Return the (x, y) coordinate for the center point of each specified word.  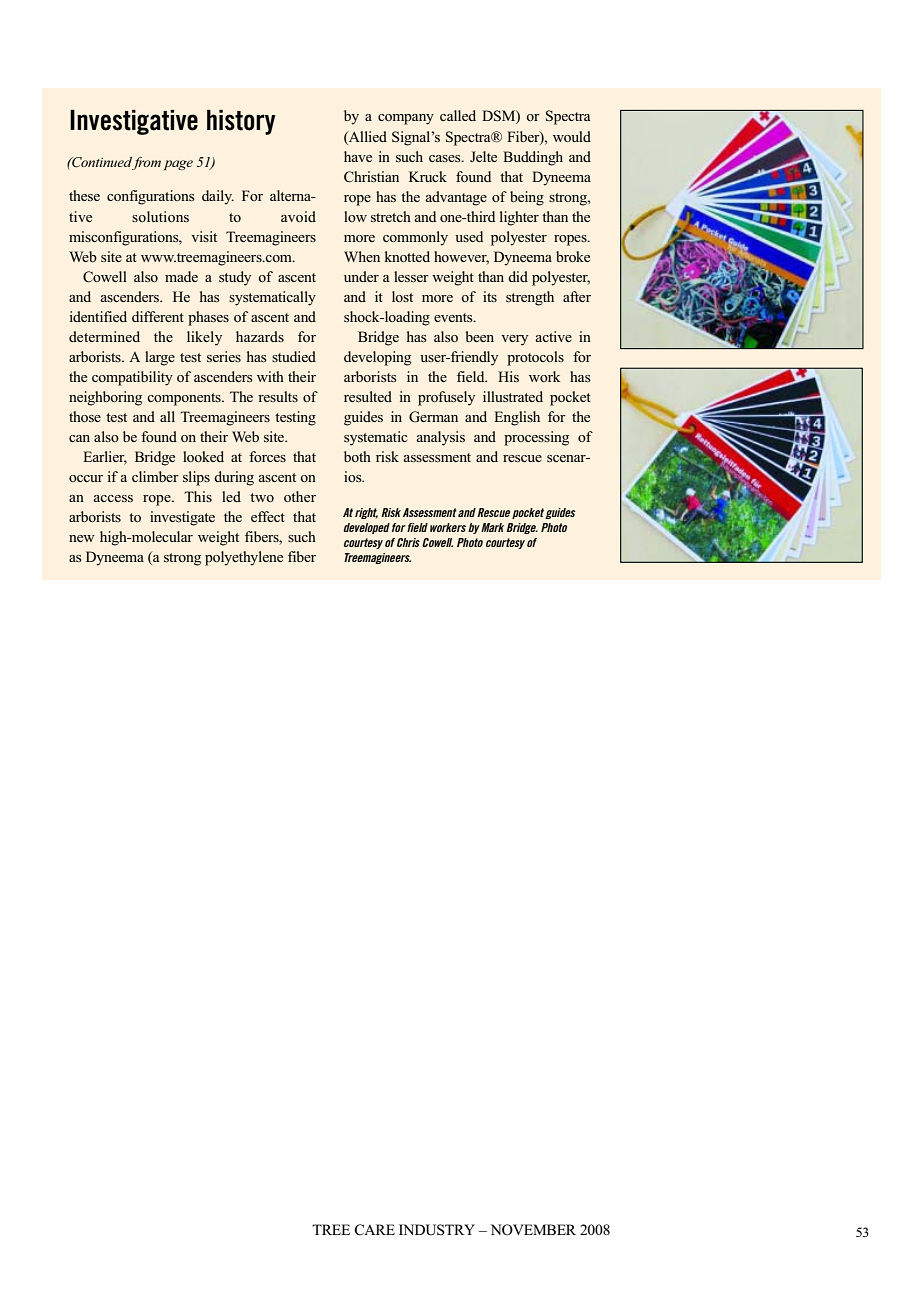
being (527, 198)
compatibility (132, 378)
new (82, 538)
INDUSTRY (437, 1230)
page (178, 165)
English (517, 418)
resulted (368, 396)
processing (536, 438)
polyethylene (244, 558)
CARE (374, 1230)
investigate (182, 518)
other (300, 496)
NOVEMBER (533, 1229)
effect (268, 516)
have (358, 156)
